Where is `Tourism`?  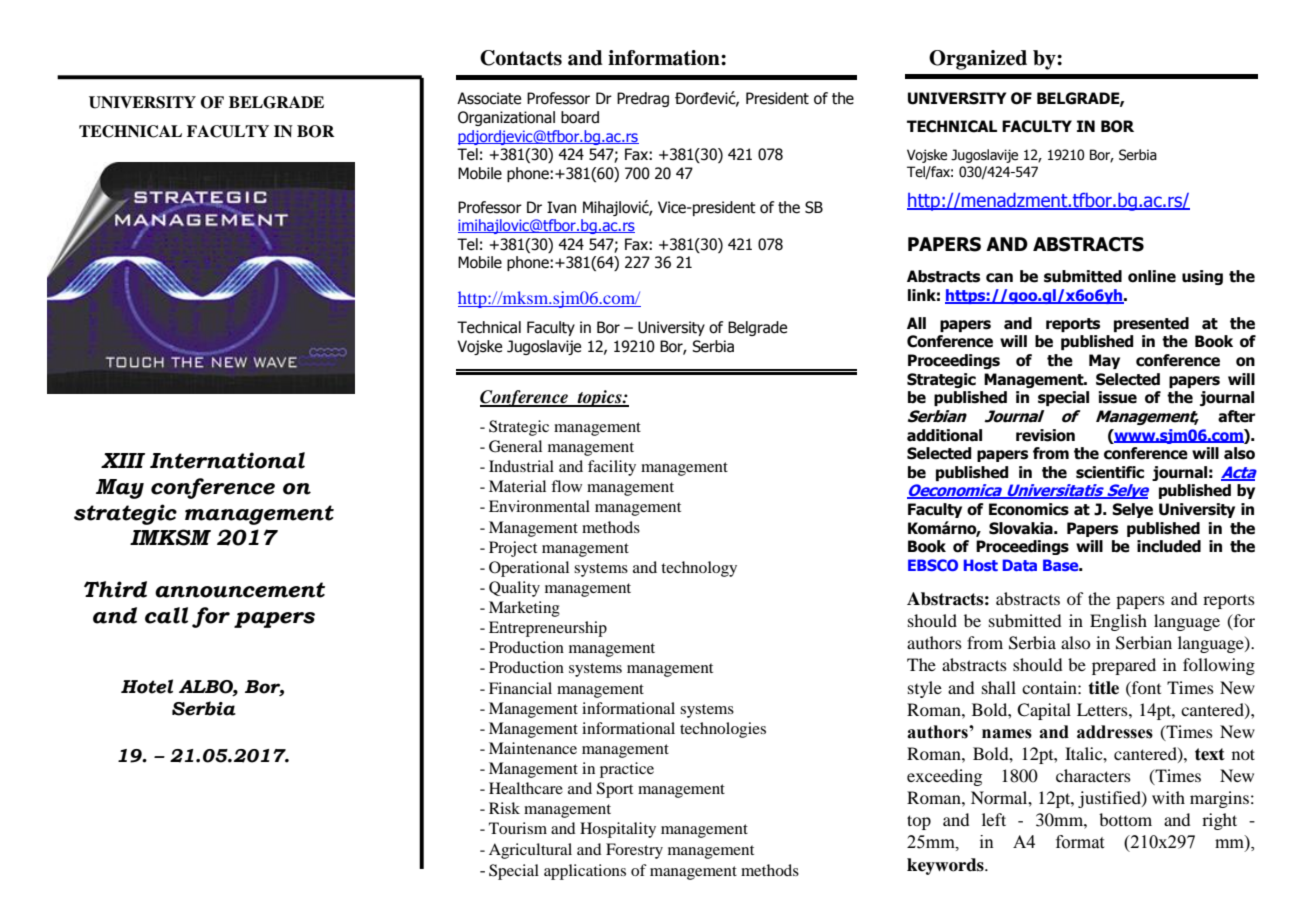 Tourism is located at coordinates (518, 828).
